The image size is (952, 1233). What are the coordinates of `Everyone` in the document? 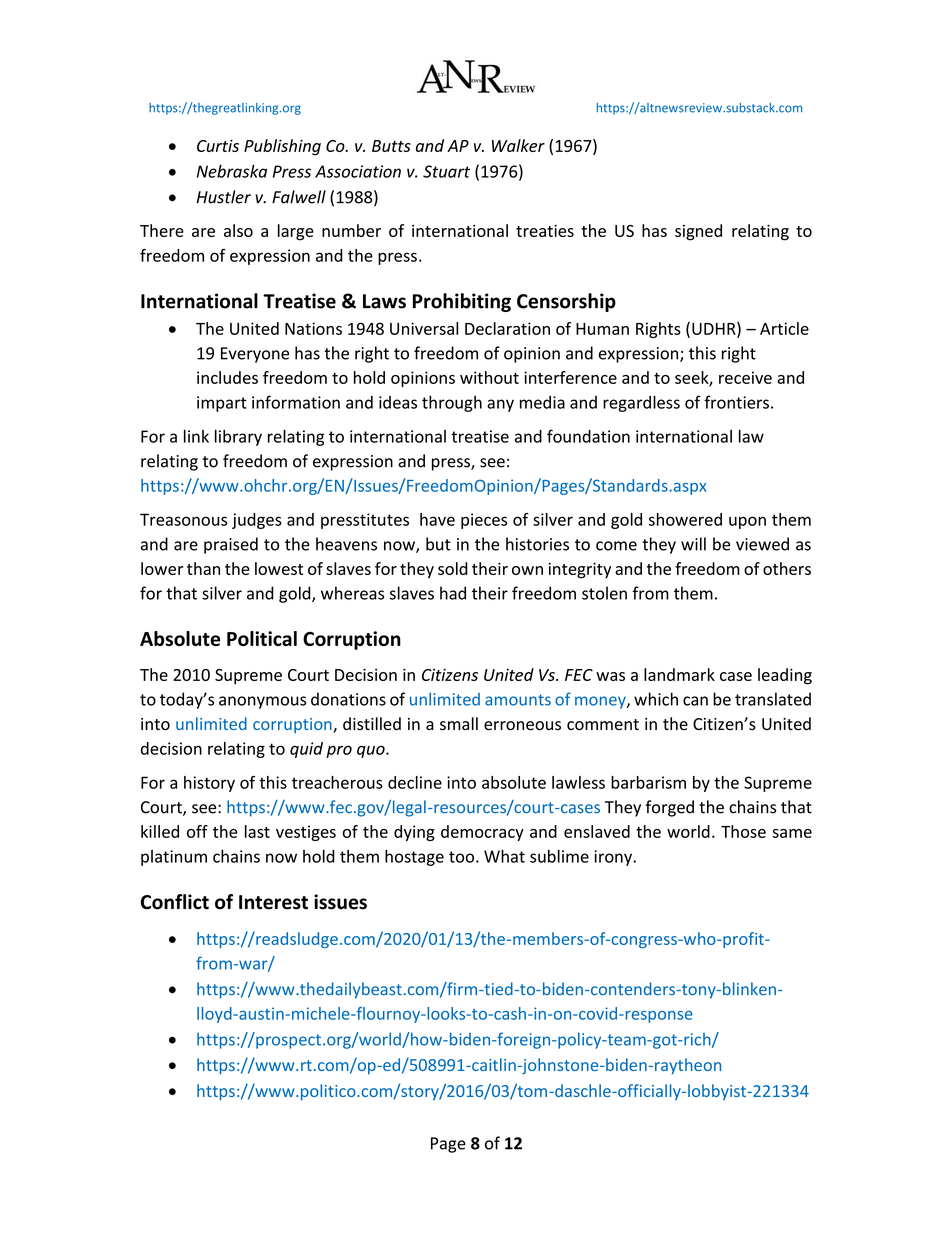 It's located at (255, 355).
